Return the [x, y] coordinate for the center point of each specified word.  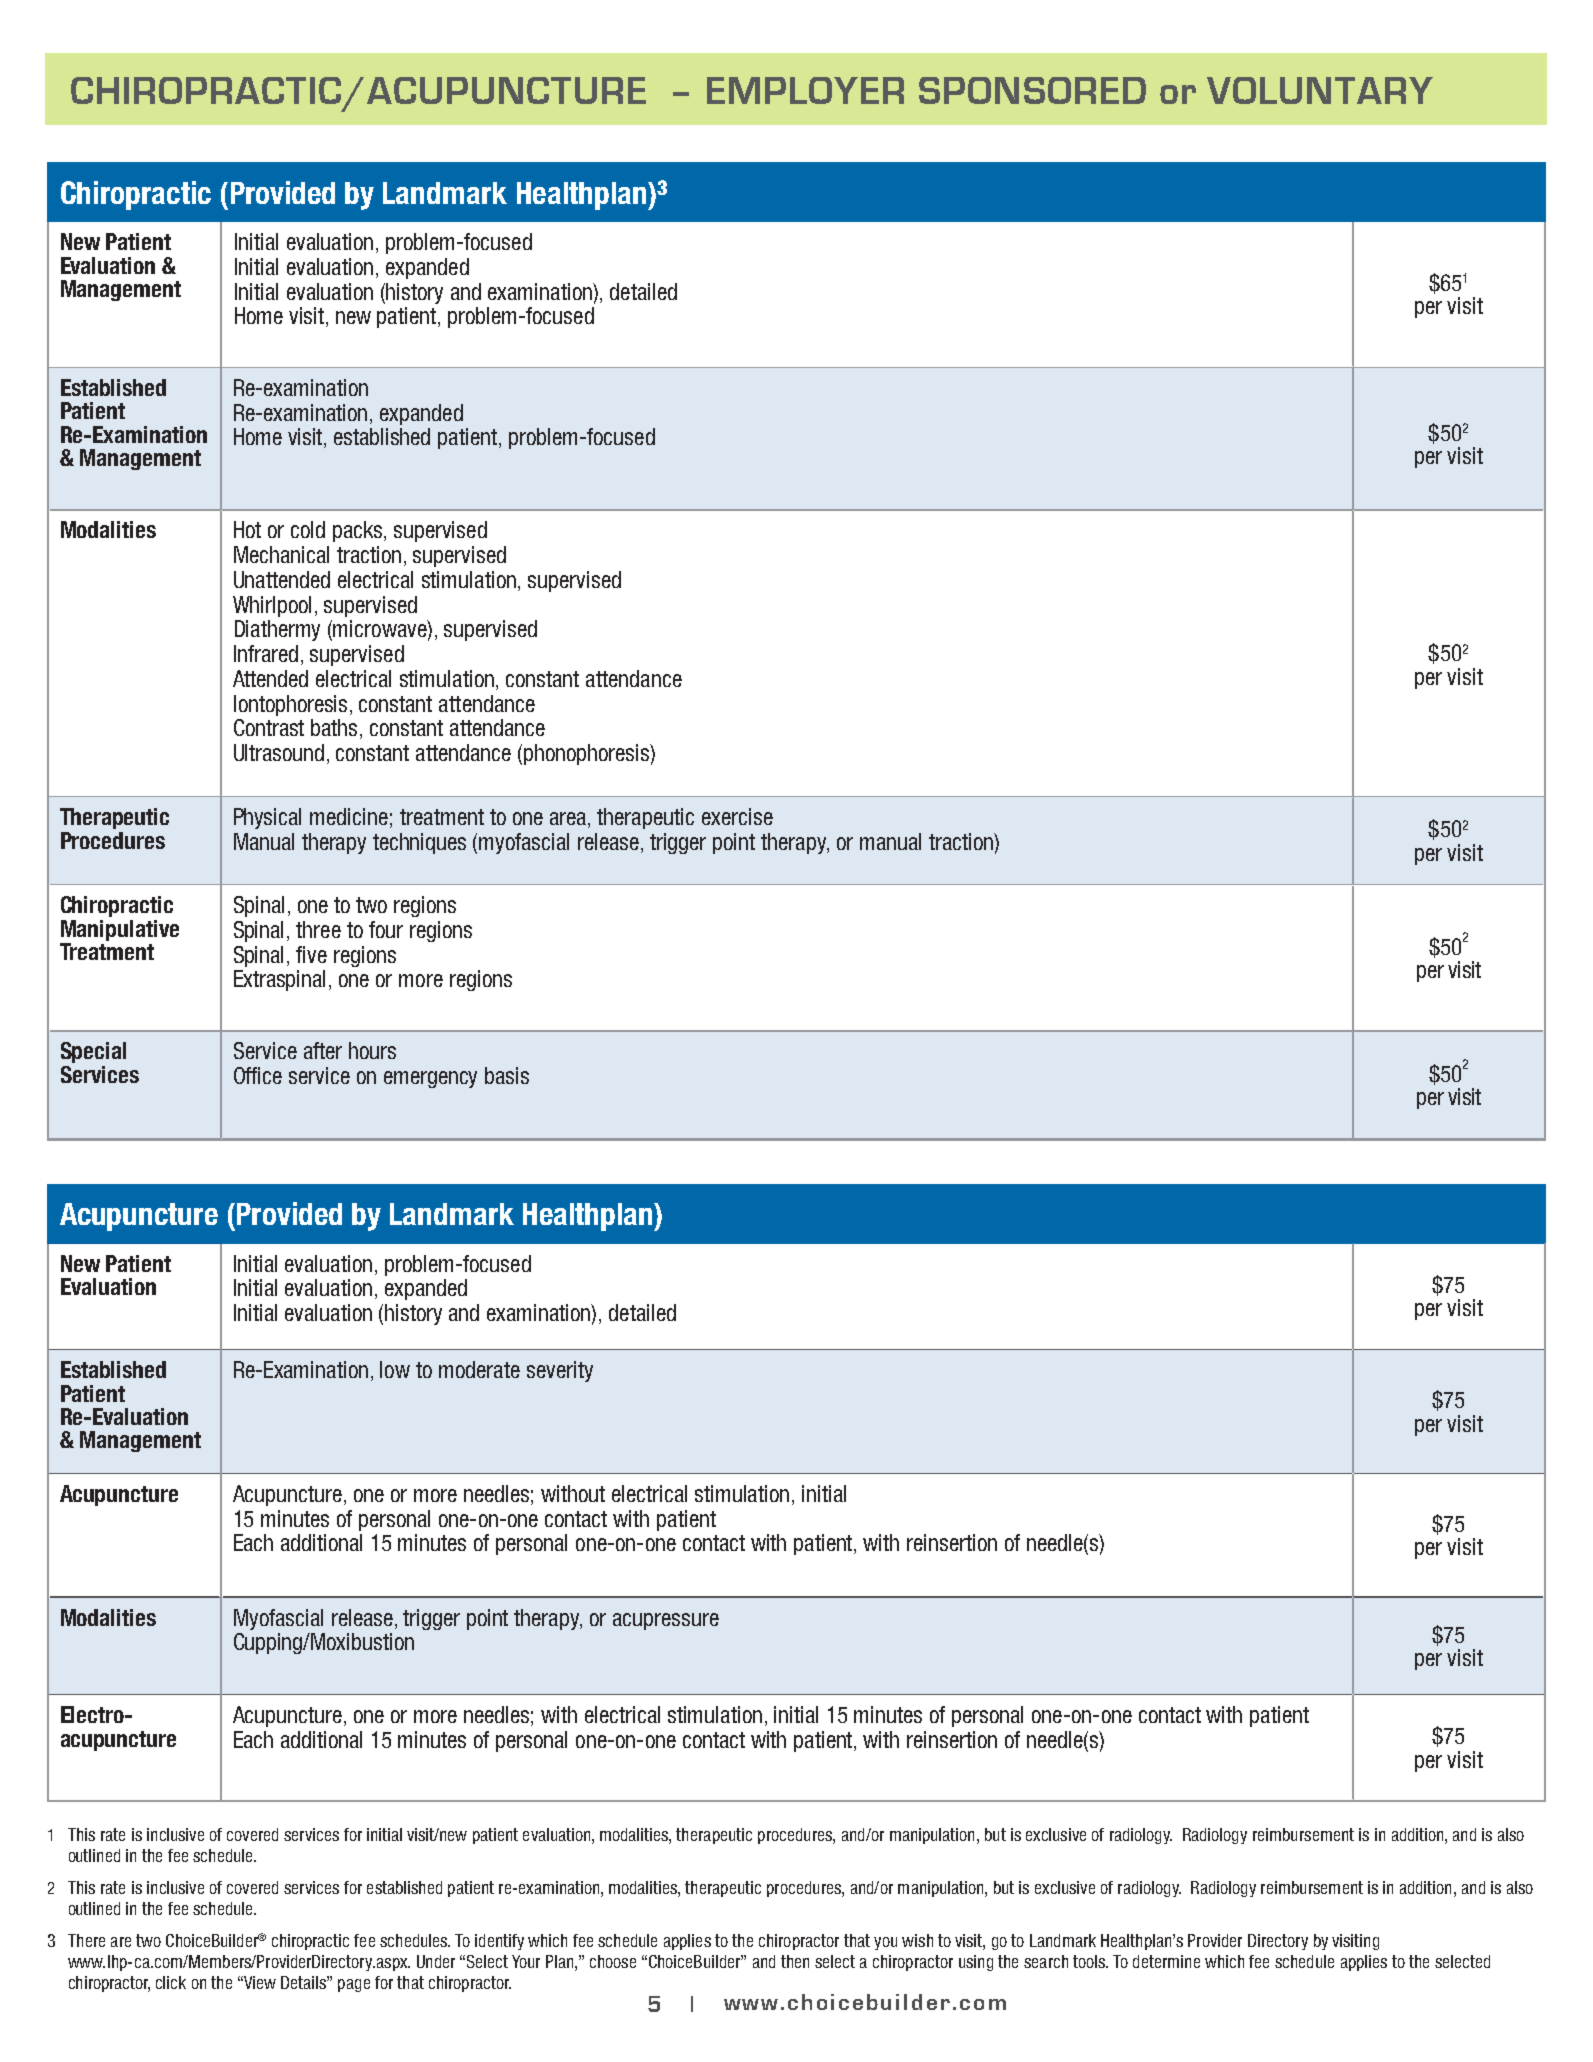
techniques [419, 843]
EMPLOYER [805, 90]
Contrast [269, 727]
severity [560, 1371]
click [171, 1982]
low [395, 1369]
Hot [247, 529]
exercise [737, 816]
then [795, 1961]
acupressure [666, 1621]
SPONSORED [1032, 90]
